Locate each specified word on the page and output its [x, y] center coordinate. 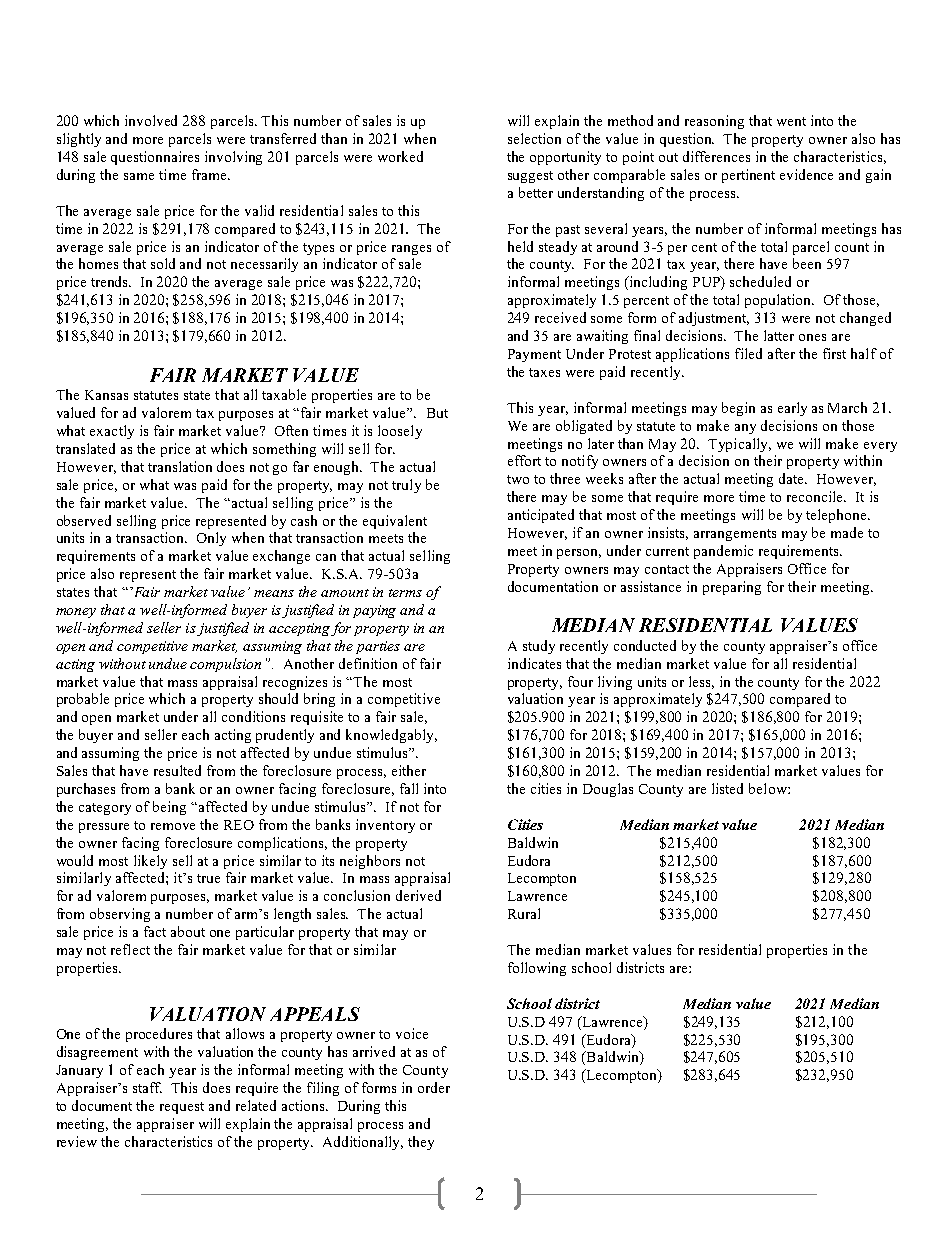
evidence [806, 174]
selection [534, 138]
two [518, 479]
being [169, 808]
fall [409, 788]
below [769, 788]
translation [180, 466]
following [537, 969]
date [792, 478]
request [182, 1108]
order [434, 1087]
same [139, 176]
